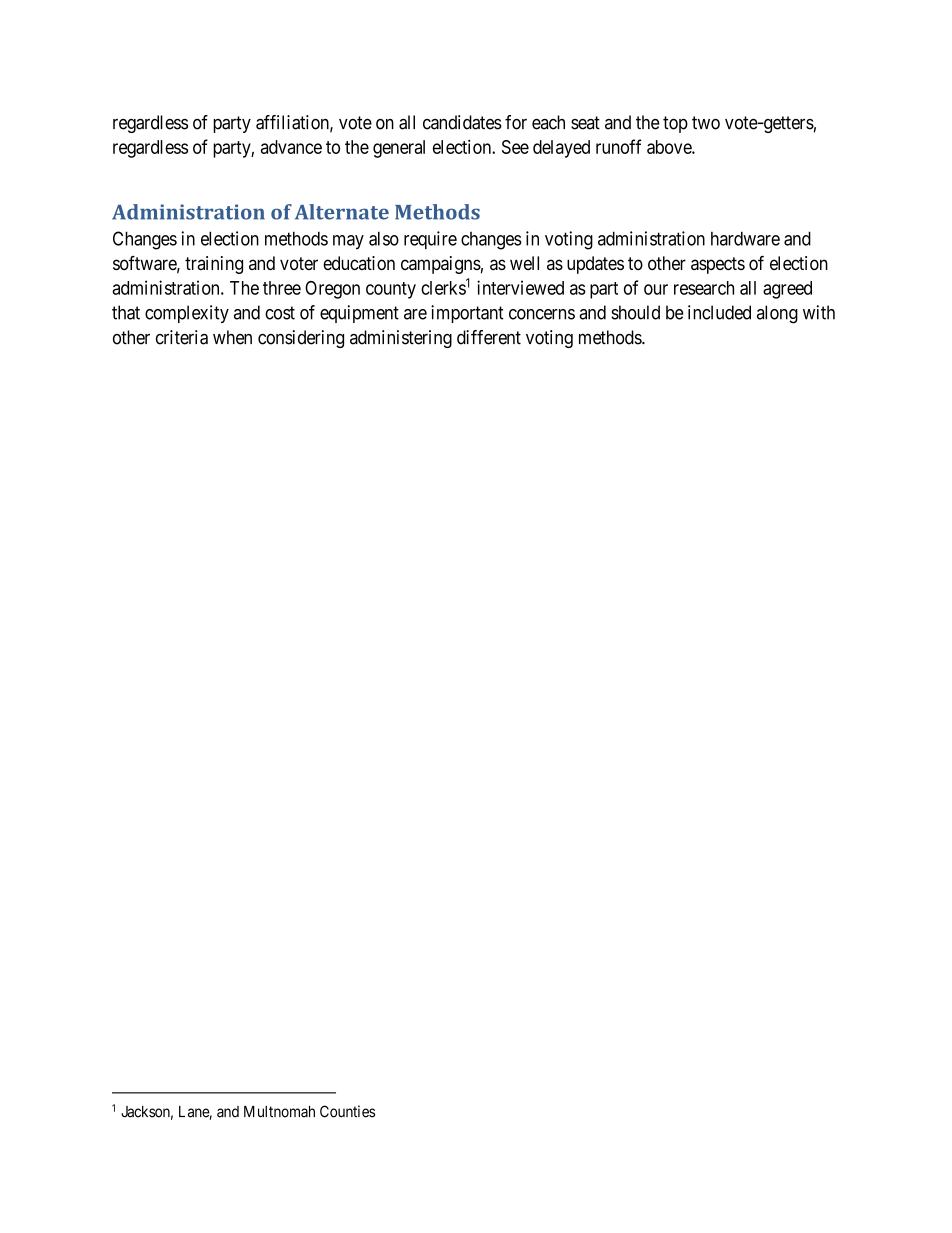 Image resolution: width=952 pixels, height=1233 pixels. Describe the element at coordinates (462, 122) in the screenshot. I see `candidates` at that location.
